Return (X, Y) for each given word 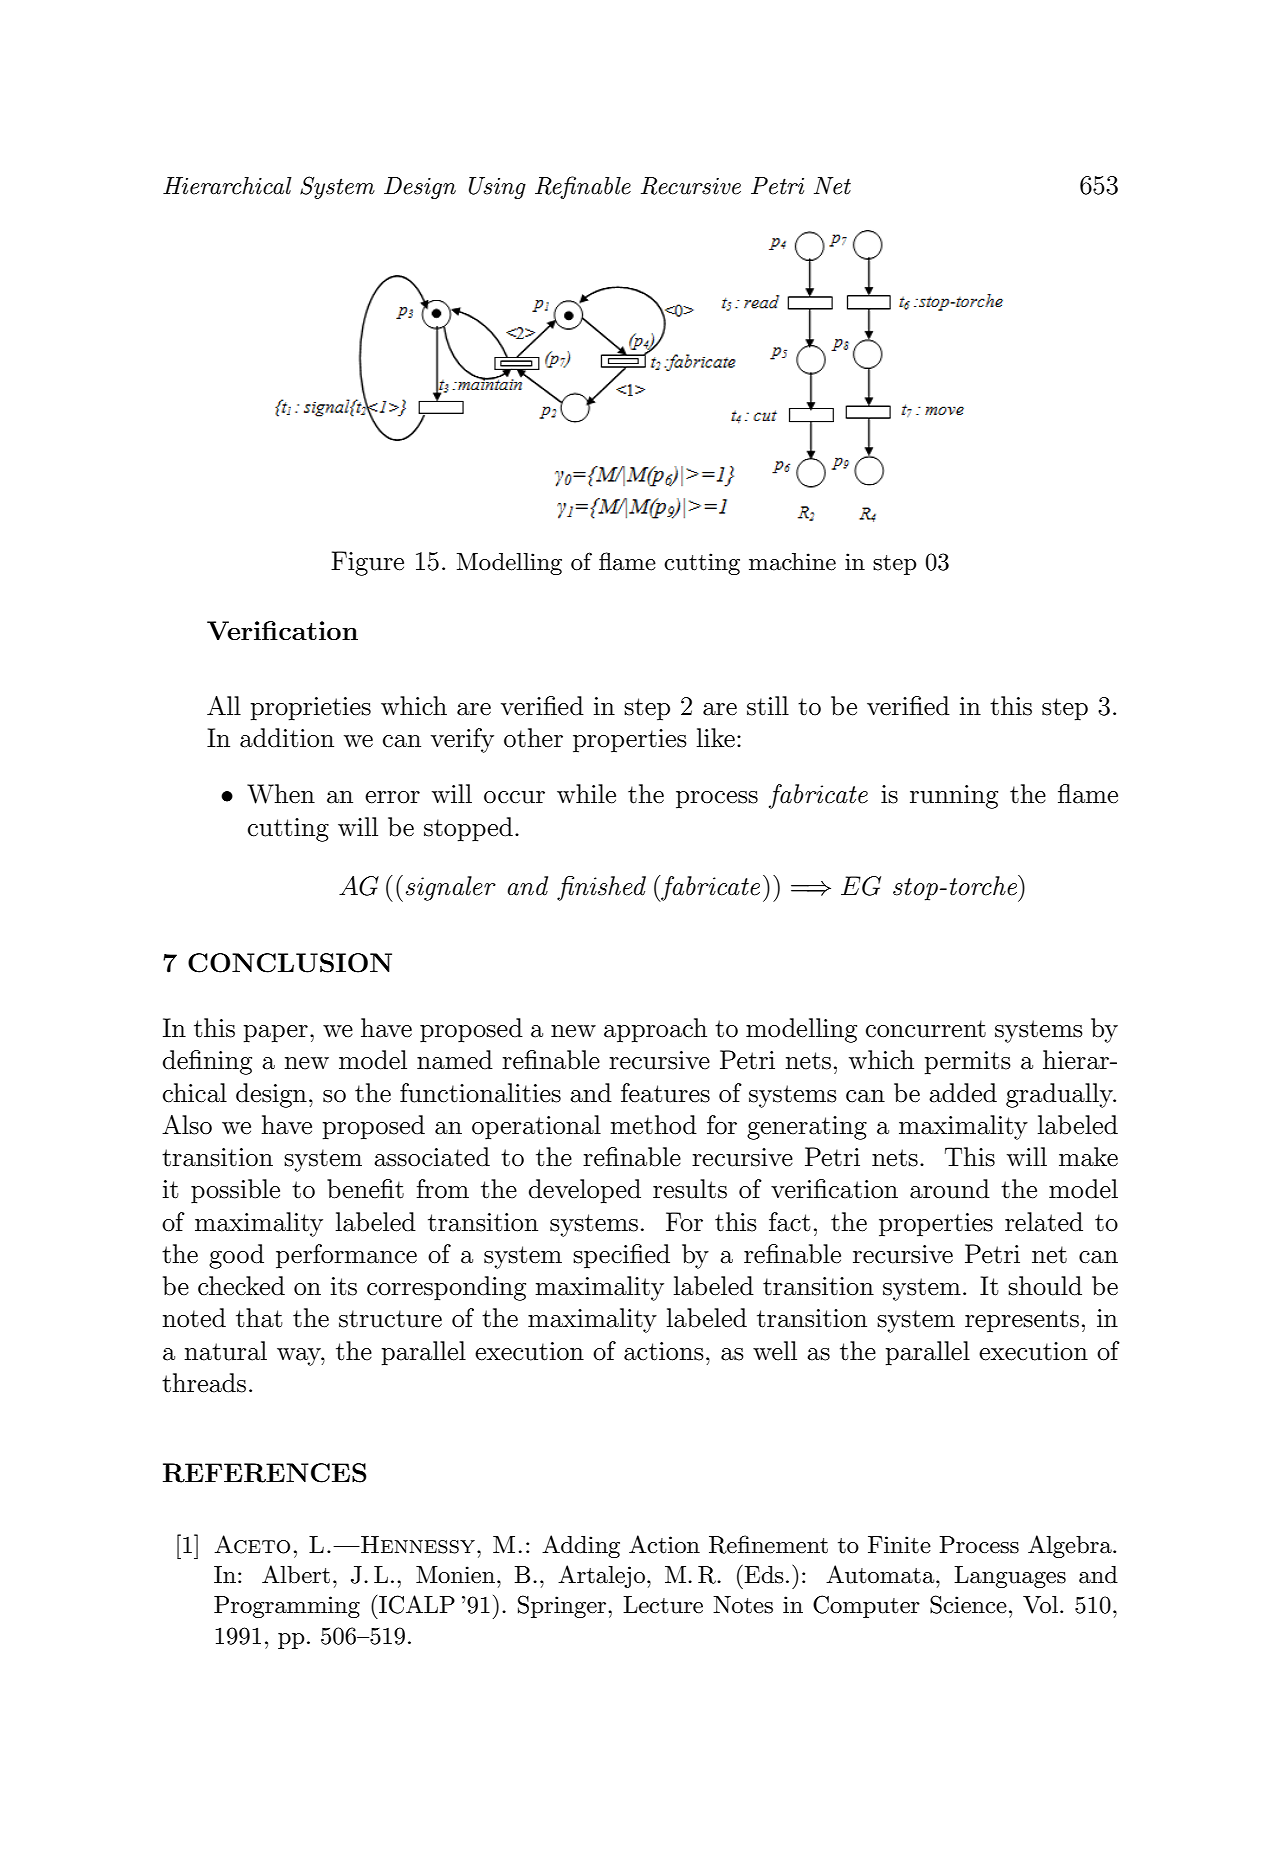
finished (601, 888)
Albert (296, 1574)
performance (346, 1256)
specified (621, 1256)
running (954, 797)
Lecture (663, 1605)
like (716, 738)
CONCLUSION (290, 963)
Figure (367, 563)
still (768, 706)
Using (497, 188)
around (950, 1189)
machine (792, 562)
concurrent (926, 1029)
